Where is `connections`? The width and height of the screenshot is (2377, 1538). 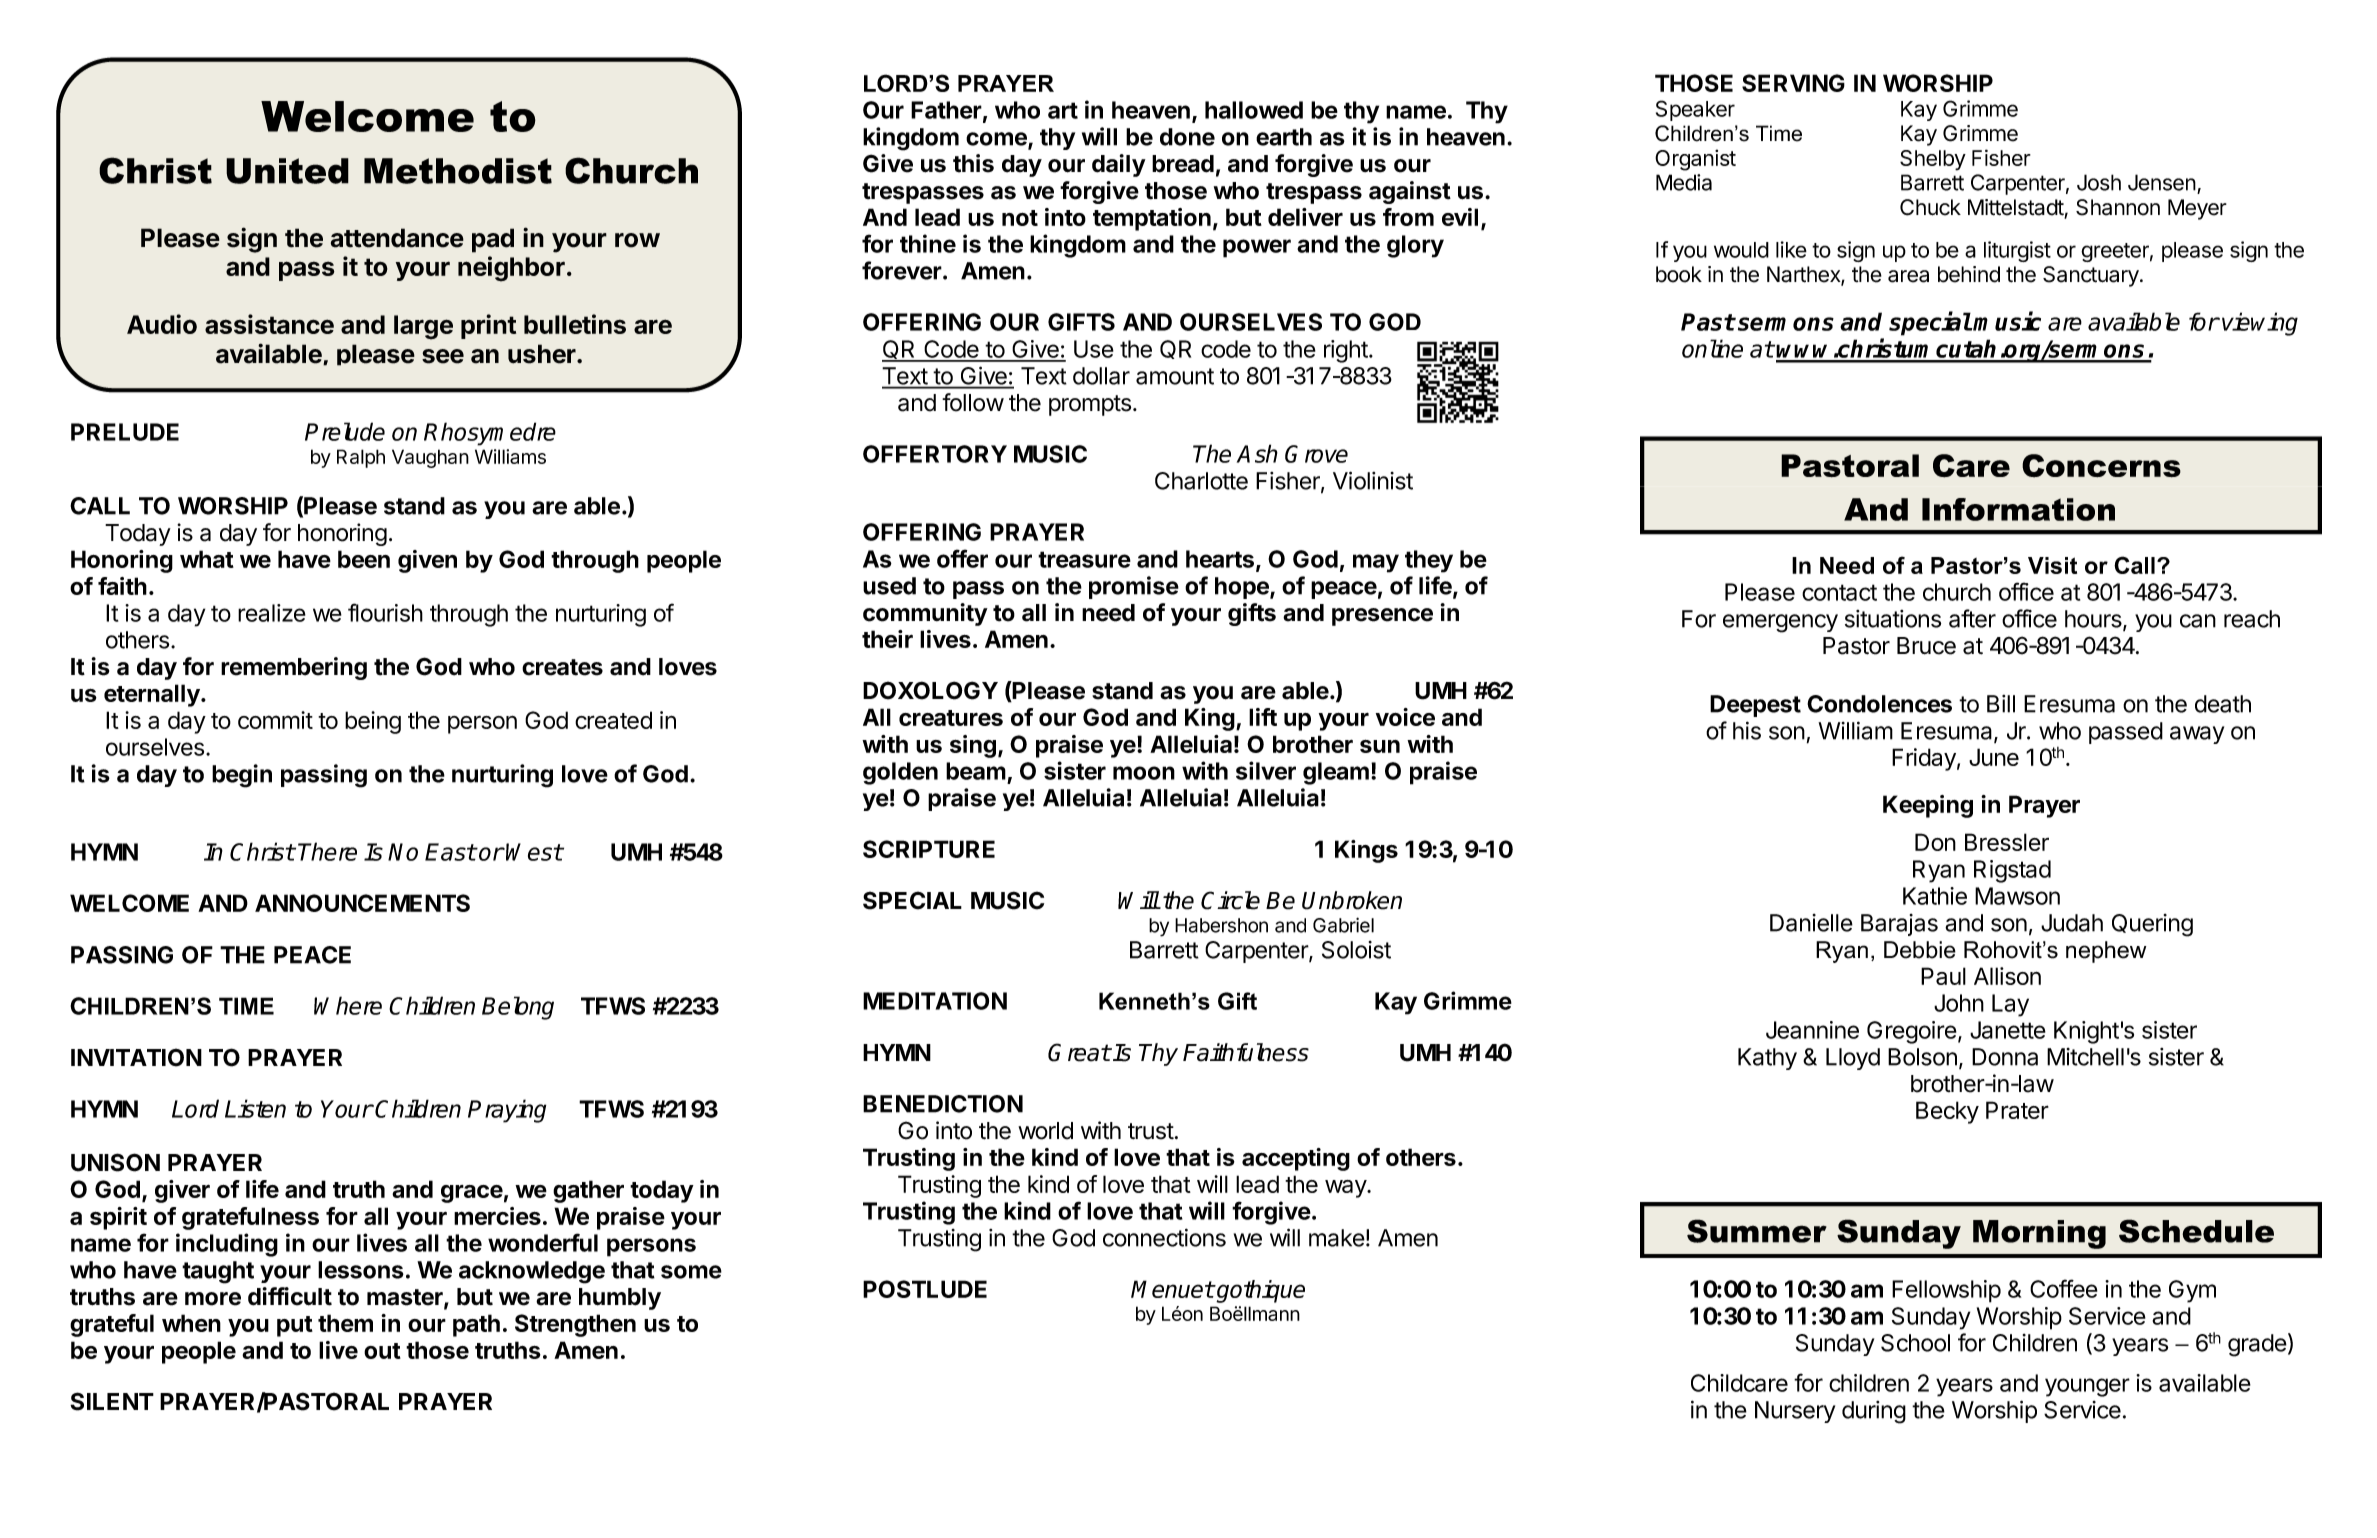 connections is located at coordinates (1164, 1237).
